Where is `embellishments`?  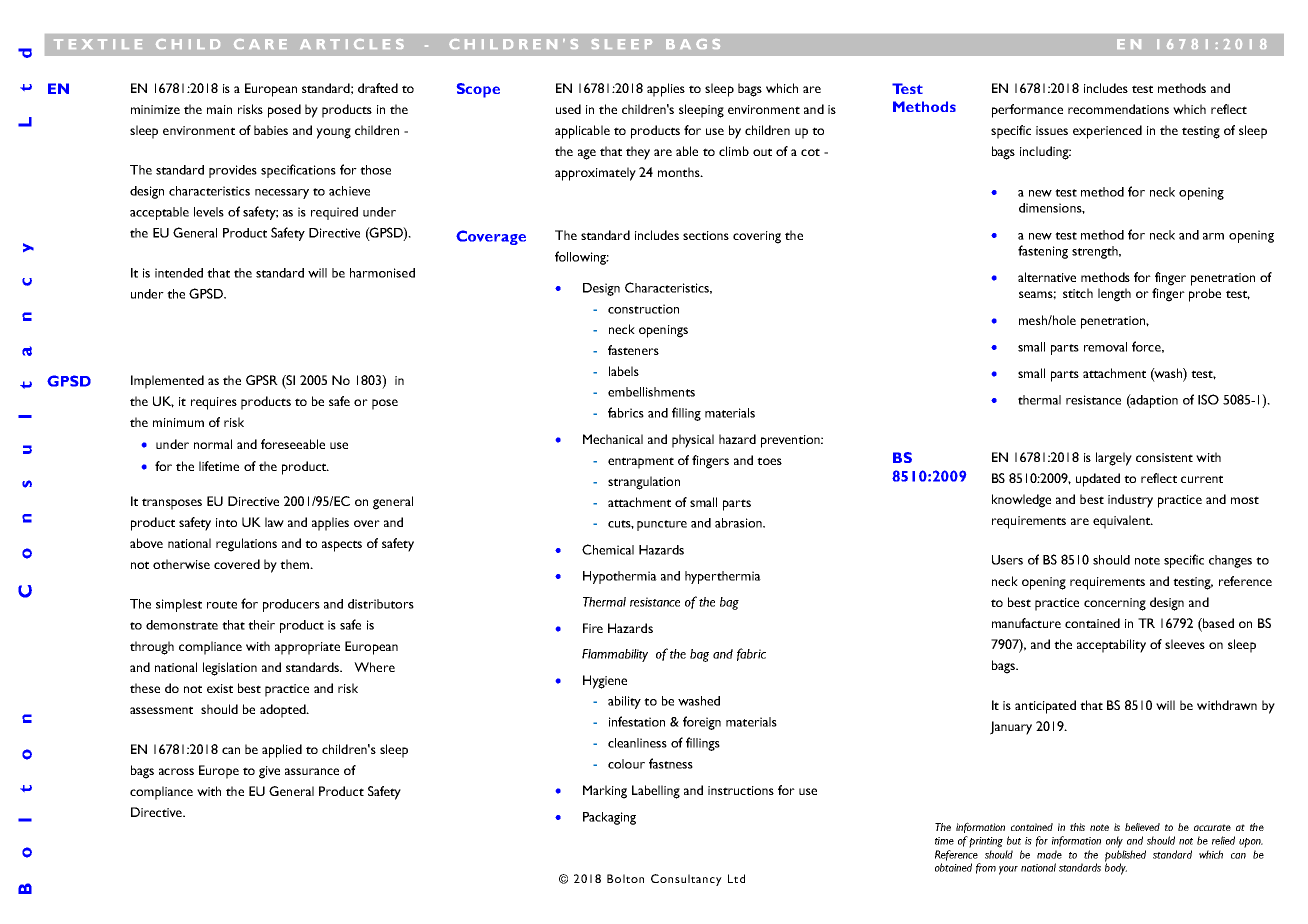
embellishments is located at coordinates (651, 392).
